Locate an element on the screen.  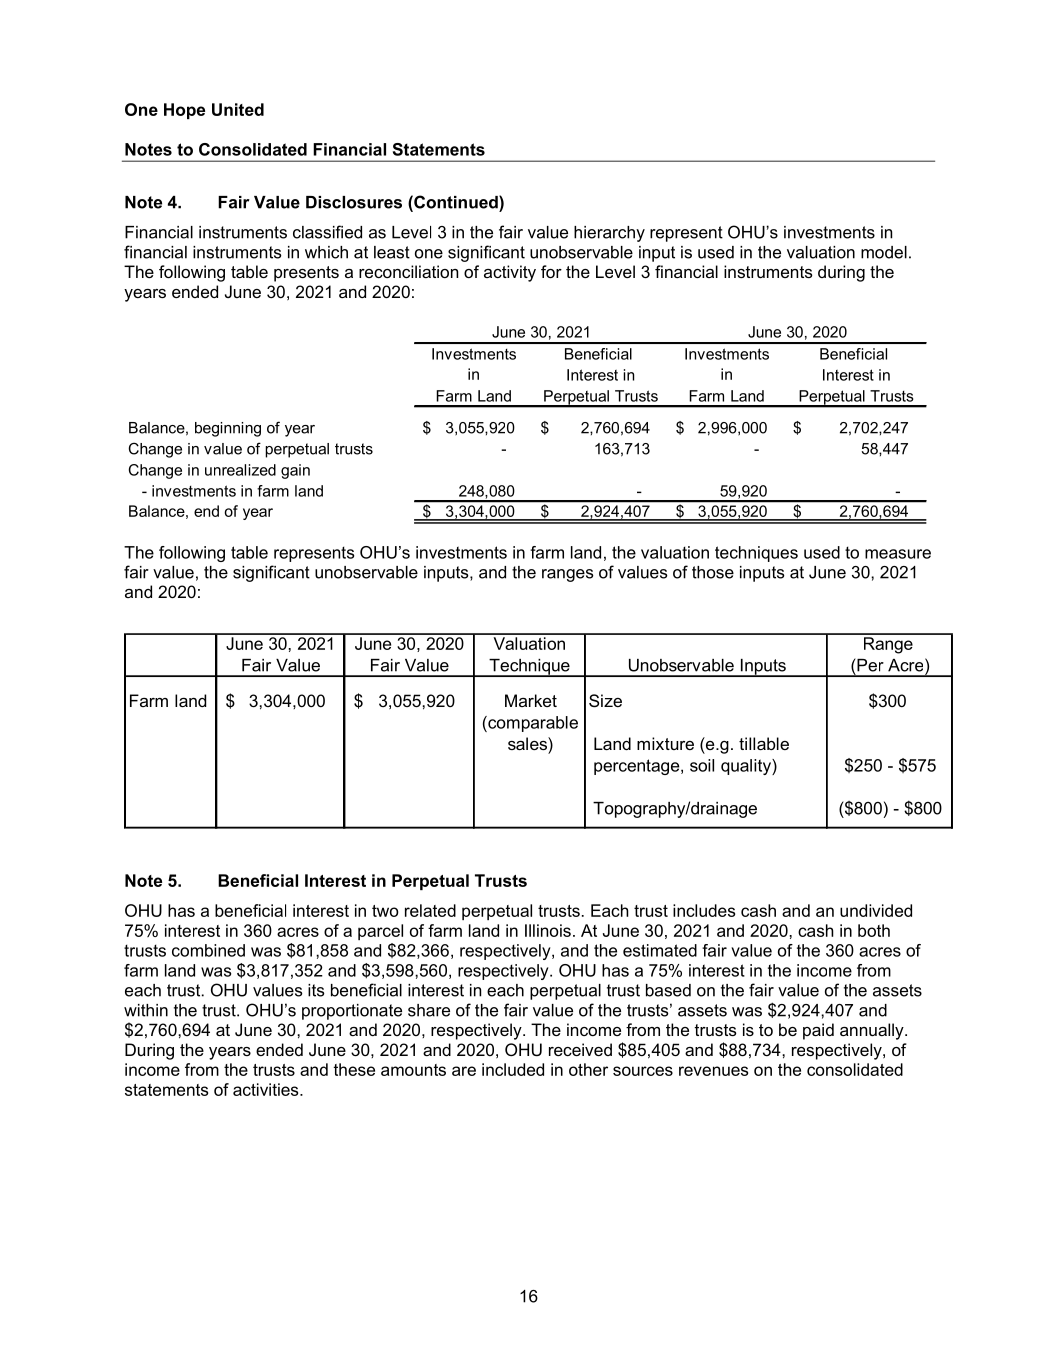
activities is located at coordinates (267, 1089).
